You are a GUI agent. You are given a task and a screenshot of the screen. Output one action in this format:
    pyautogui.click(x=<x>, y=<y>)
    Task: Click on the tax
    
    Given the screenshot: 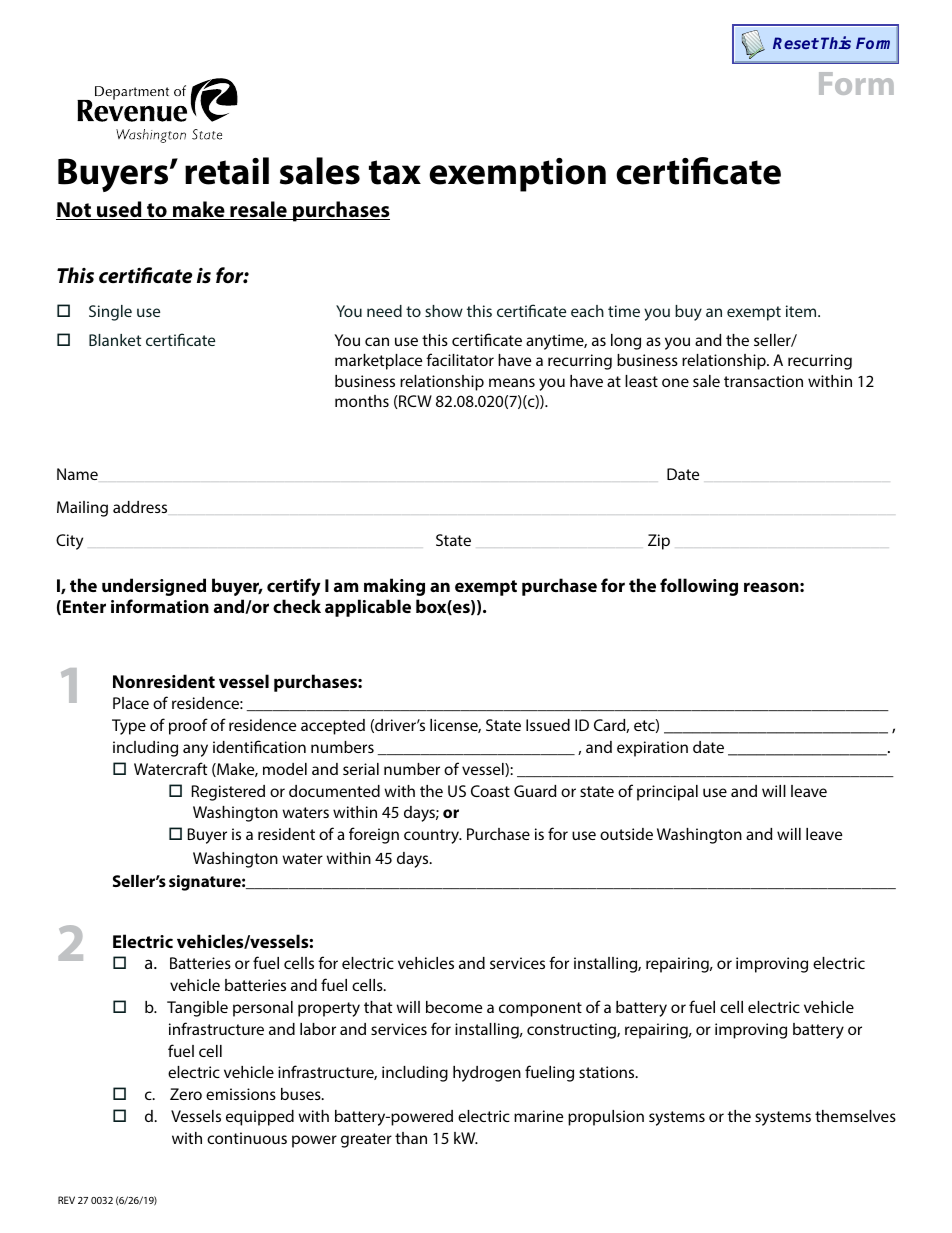 What is the action you would take?
    pyautogui.click(x=395, y=172)
